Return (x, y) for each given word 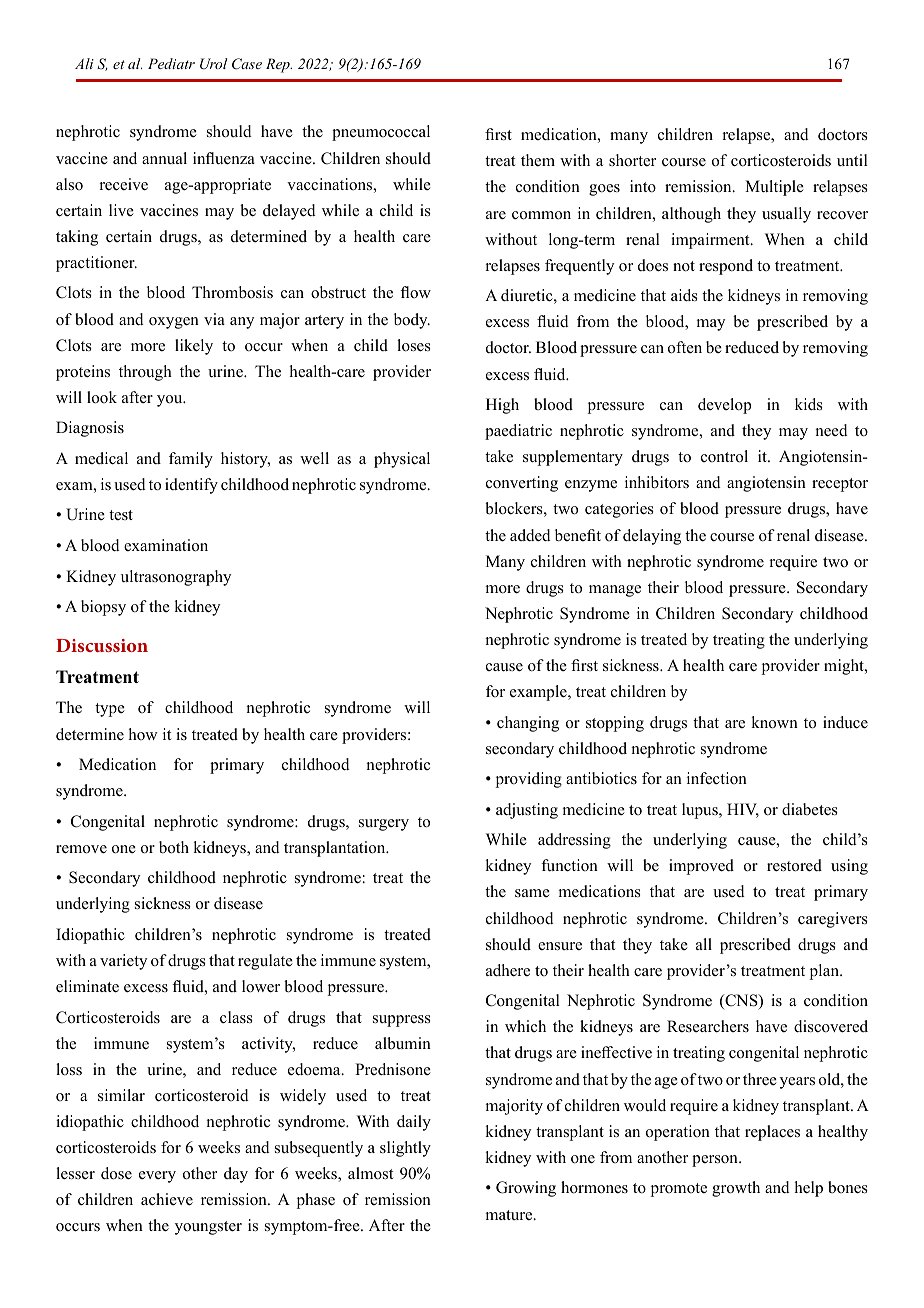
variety (123, 962)
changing (528, 724)
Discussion (102, 645)
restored (794, 865)
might (845, 667)
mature (510, 1215)
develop (724, 406)
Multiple (774, 188)
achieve (167, 1199)
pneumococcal (381, 133)
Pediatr (171, 63)
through (145, 373)
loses (414, 345)
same (532, 893)
